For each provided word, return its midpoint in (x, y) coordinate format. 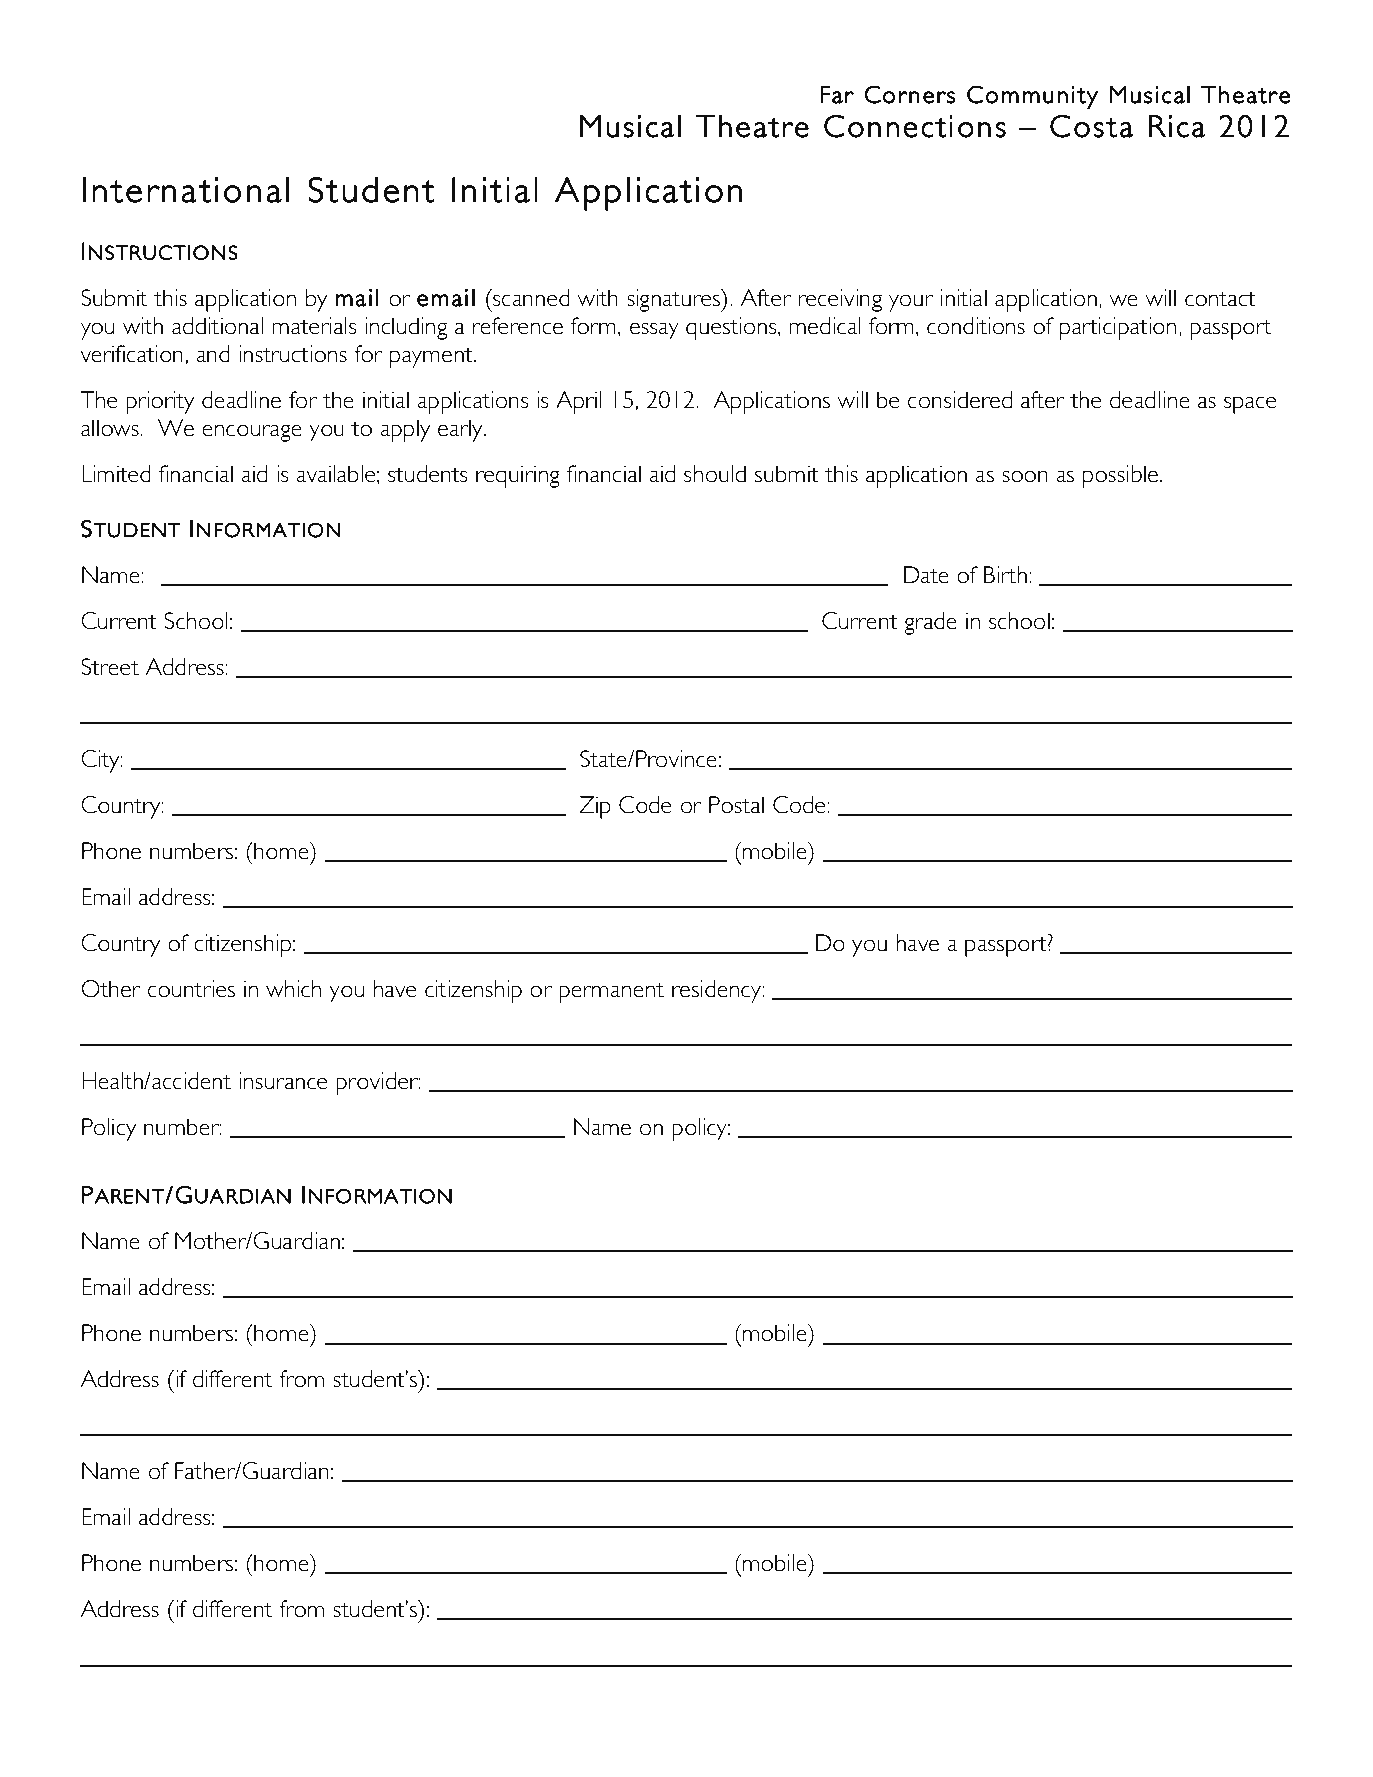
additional (217, 326)
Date (926, 575)
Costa (1091, 126)
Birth (1005, 575)
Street (110, 667)
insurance (283, 1081)
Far (837, 95)
